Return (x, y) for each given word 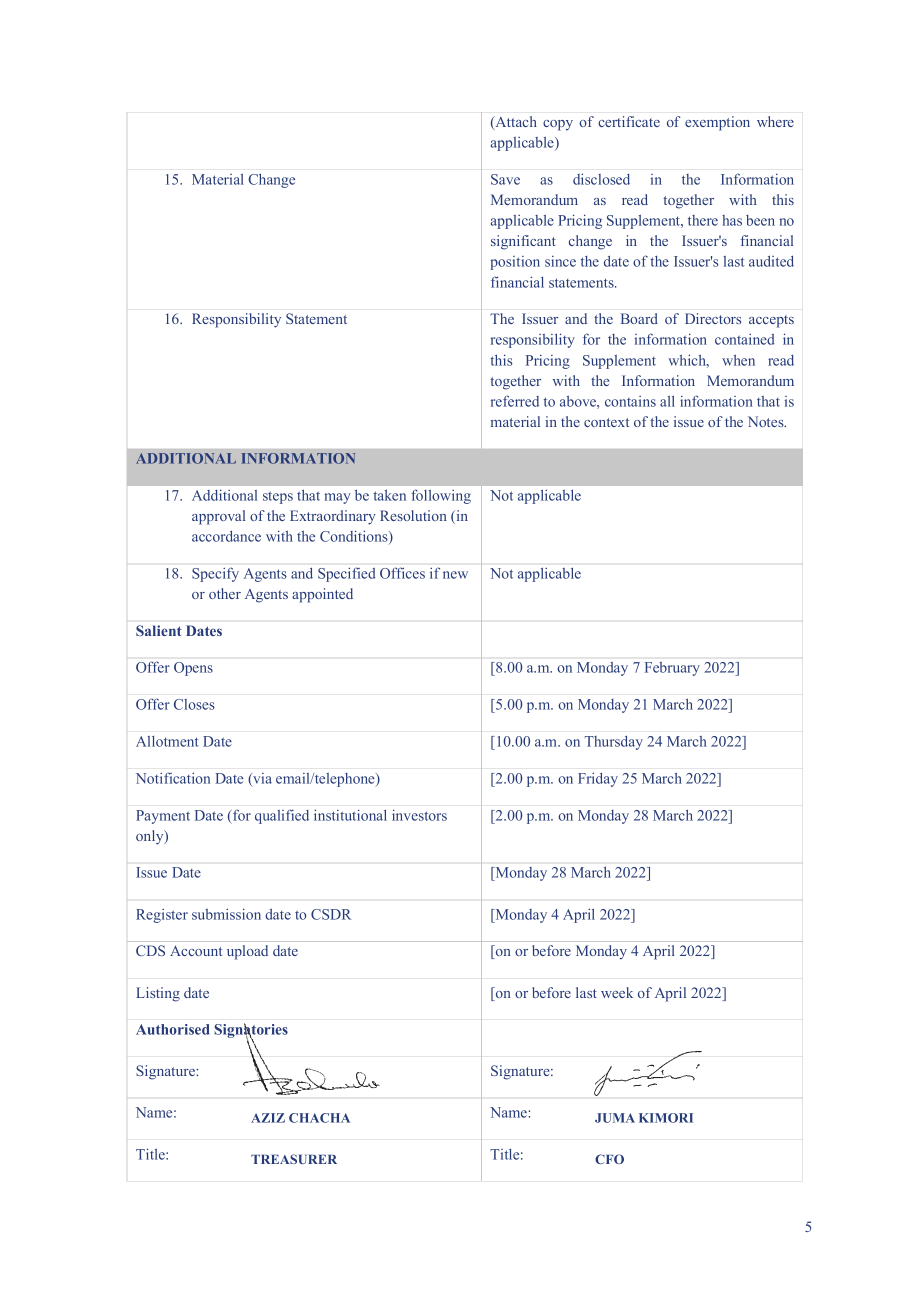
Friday (598, 779)
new (455, 575)
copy (558, 125)
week (617, 992)
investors (419, 815)
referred (515, 401)
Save (505, 179)
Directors (713, 318)
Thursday (614, 742)
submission (226, 914)
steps (278, 497)
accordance (226, 536)
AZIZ (268, 1118)
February (672, 669)
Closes (194, 704)
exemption (717, 123)
